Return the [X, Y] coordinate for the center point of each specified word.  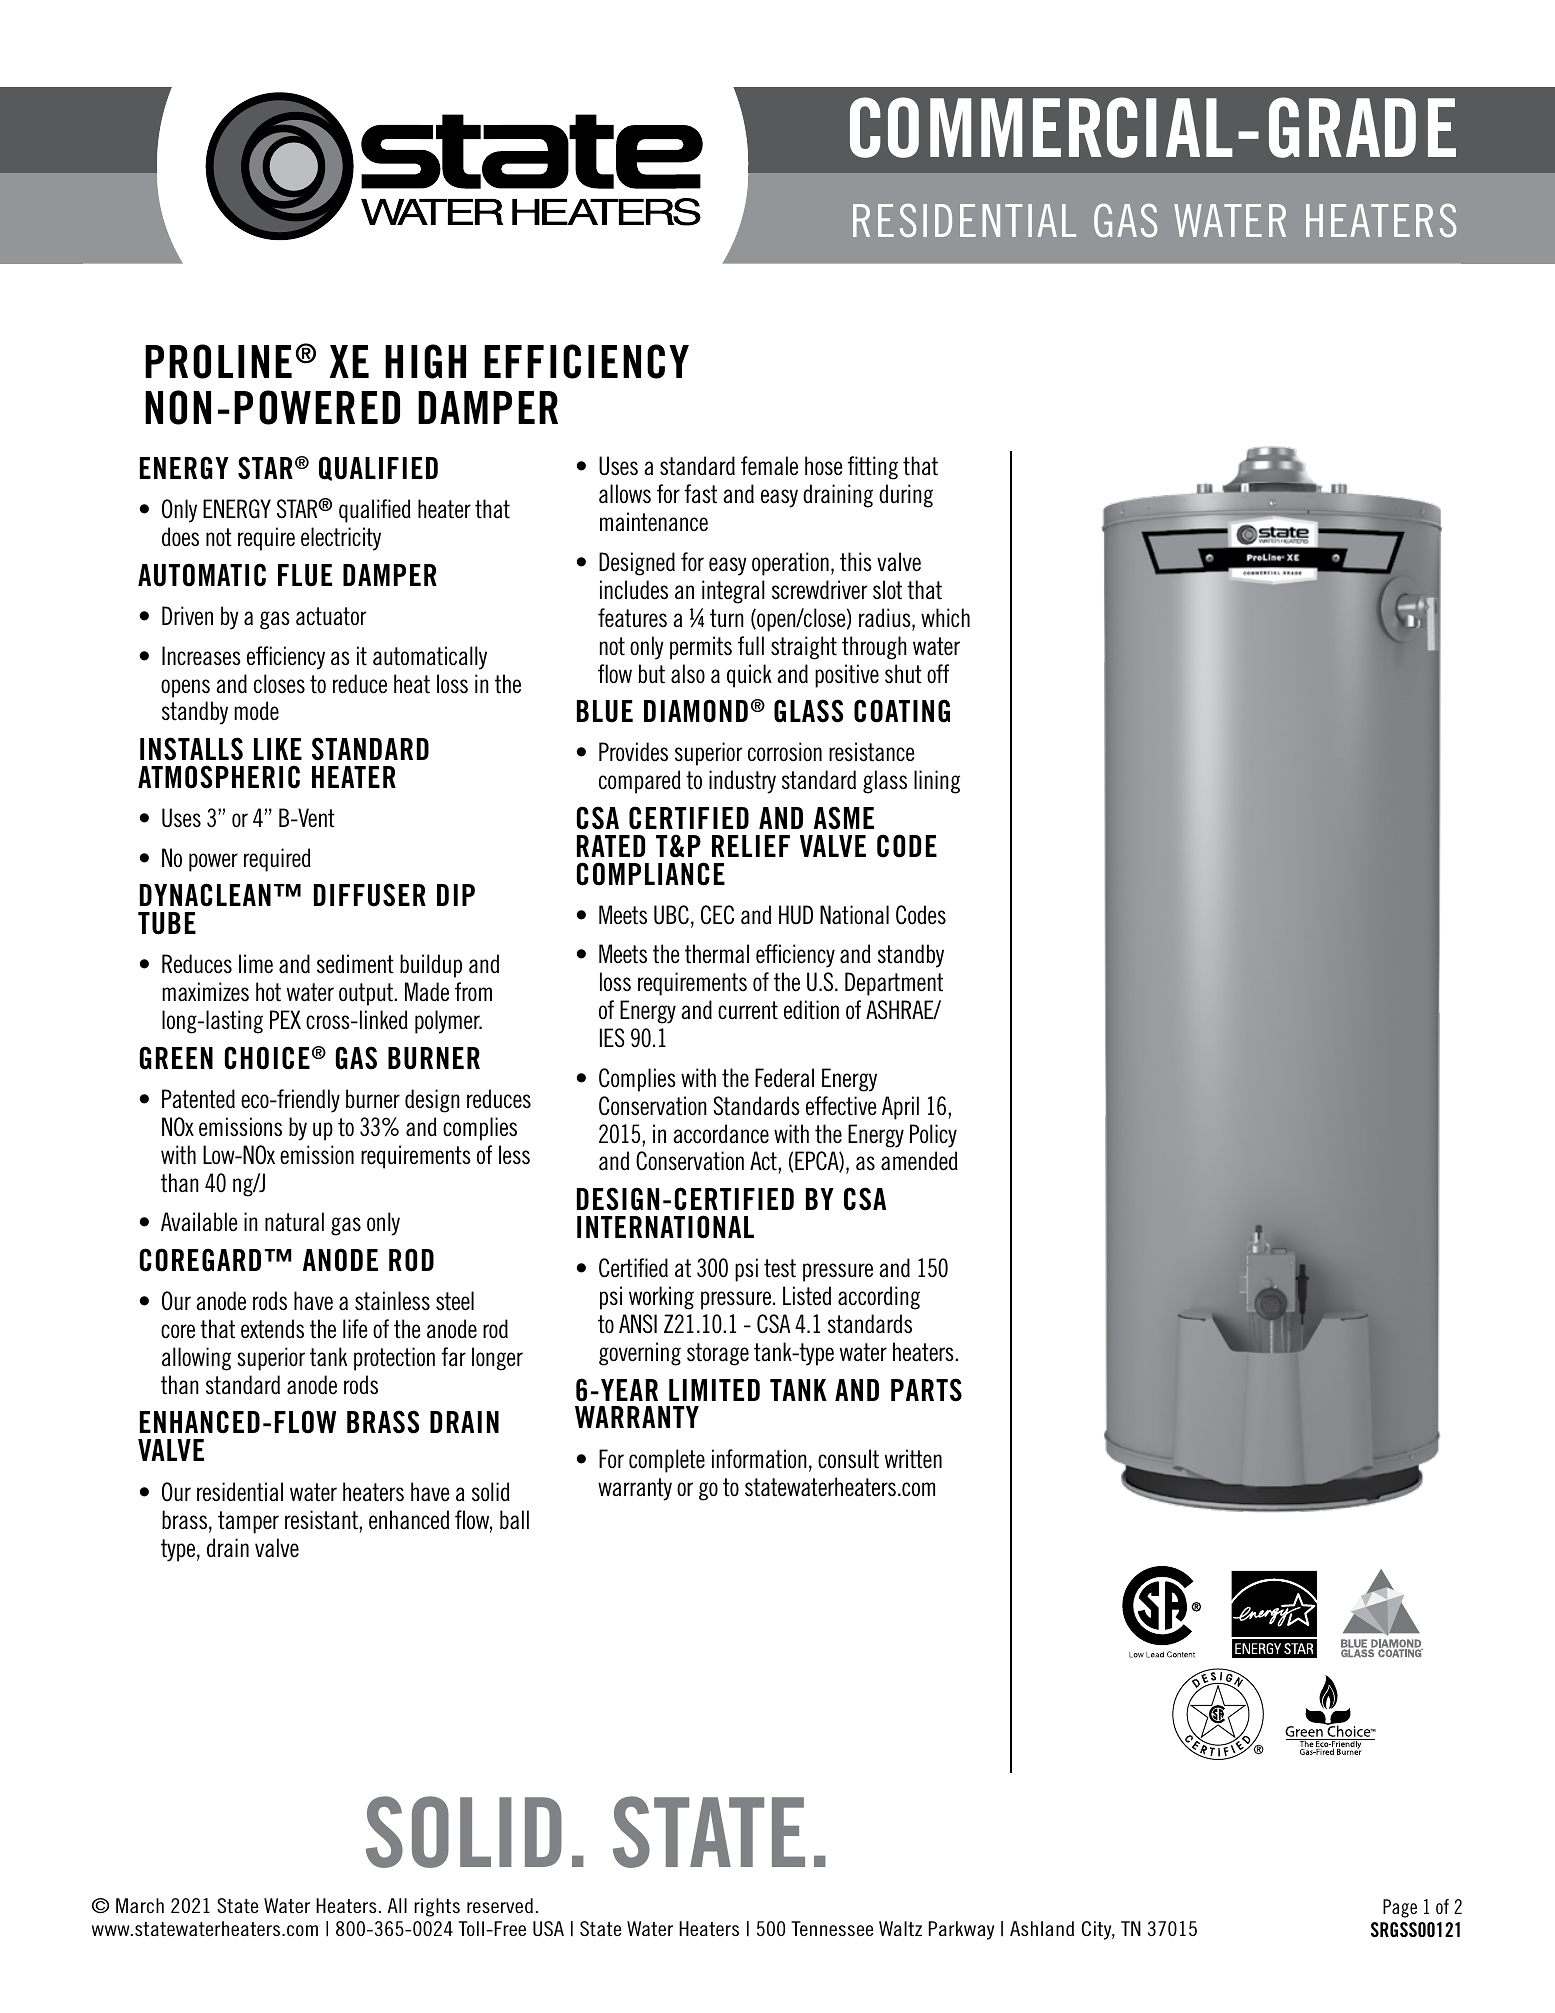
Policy [933, 1136]
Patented [198, 1099]
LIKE [278, 749]
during [906, 496]
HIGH [425, 361]
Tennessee [832, 1928]
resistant [322, 1520]
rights [437, 1907]
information [759, 1459]
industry [742, 782]
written [913, 1459]
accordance [721, 1134]
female [769, 466]
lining [937, 782]
